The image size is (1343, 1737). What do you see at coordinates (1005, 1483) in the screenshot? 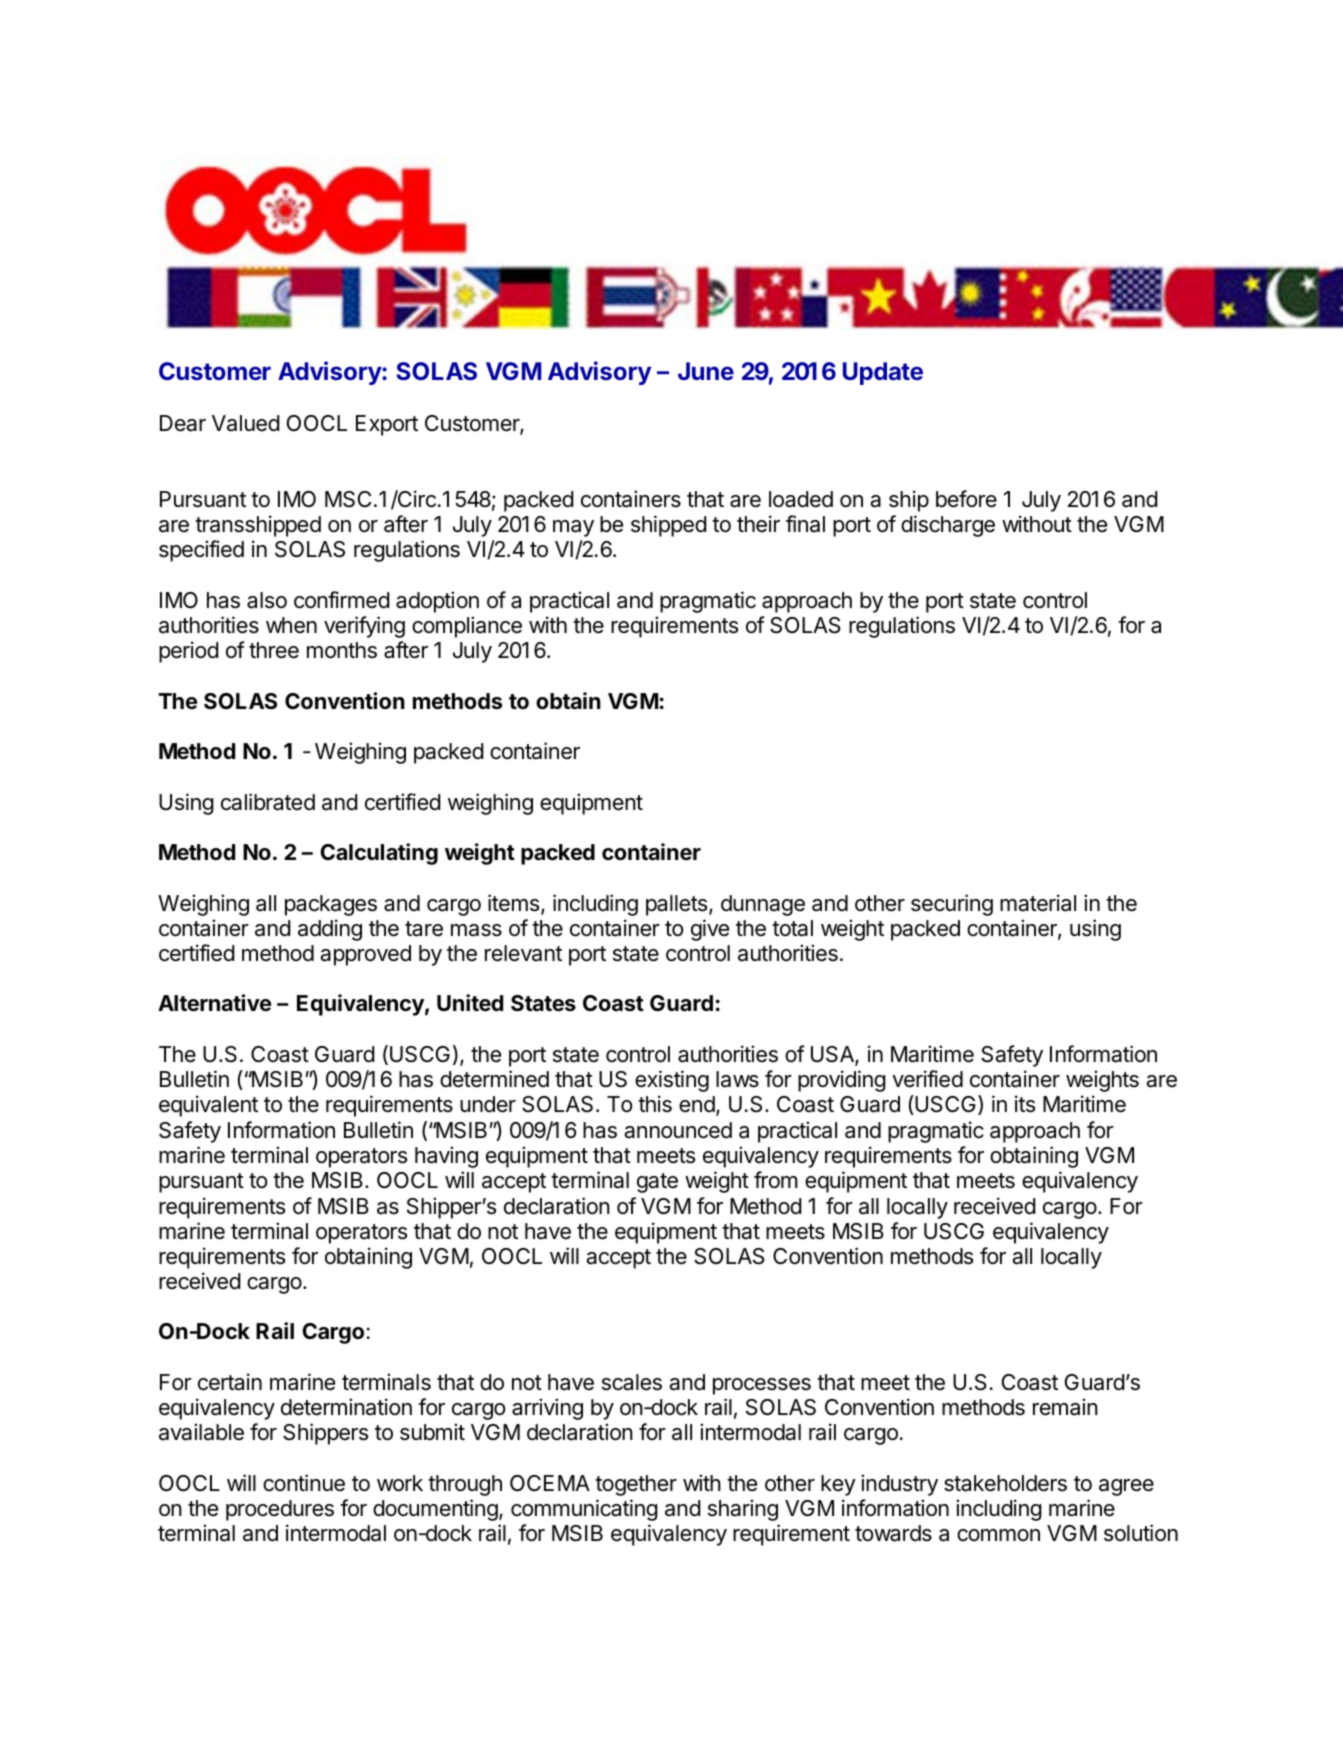
I see `stakeholders` at bounding box center [1005, 1483].
